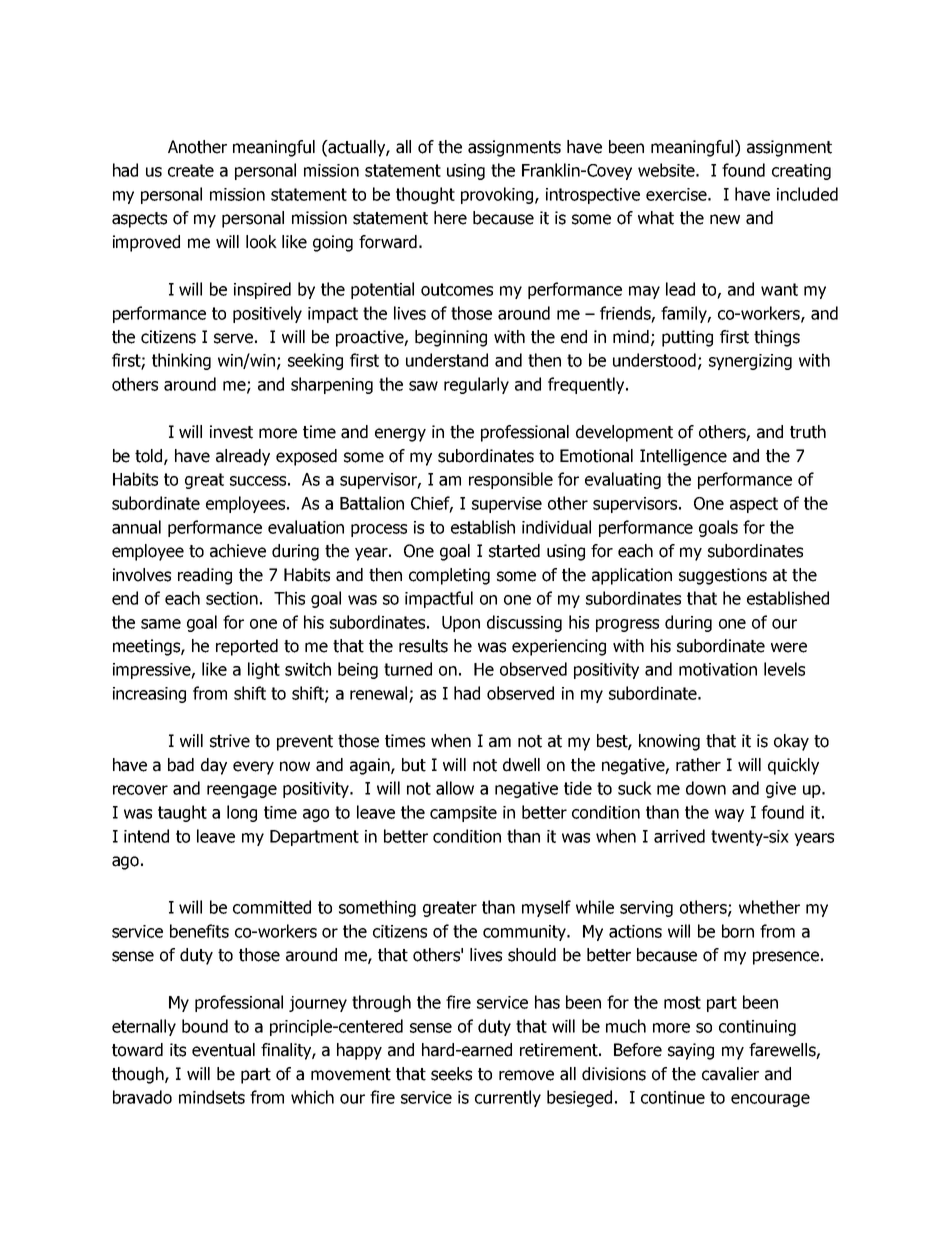 Image resolution: width=952 pixels, height=1233 pixels. I want to click on regularly, so click(476, 385).
